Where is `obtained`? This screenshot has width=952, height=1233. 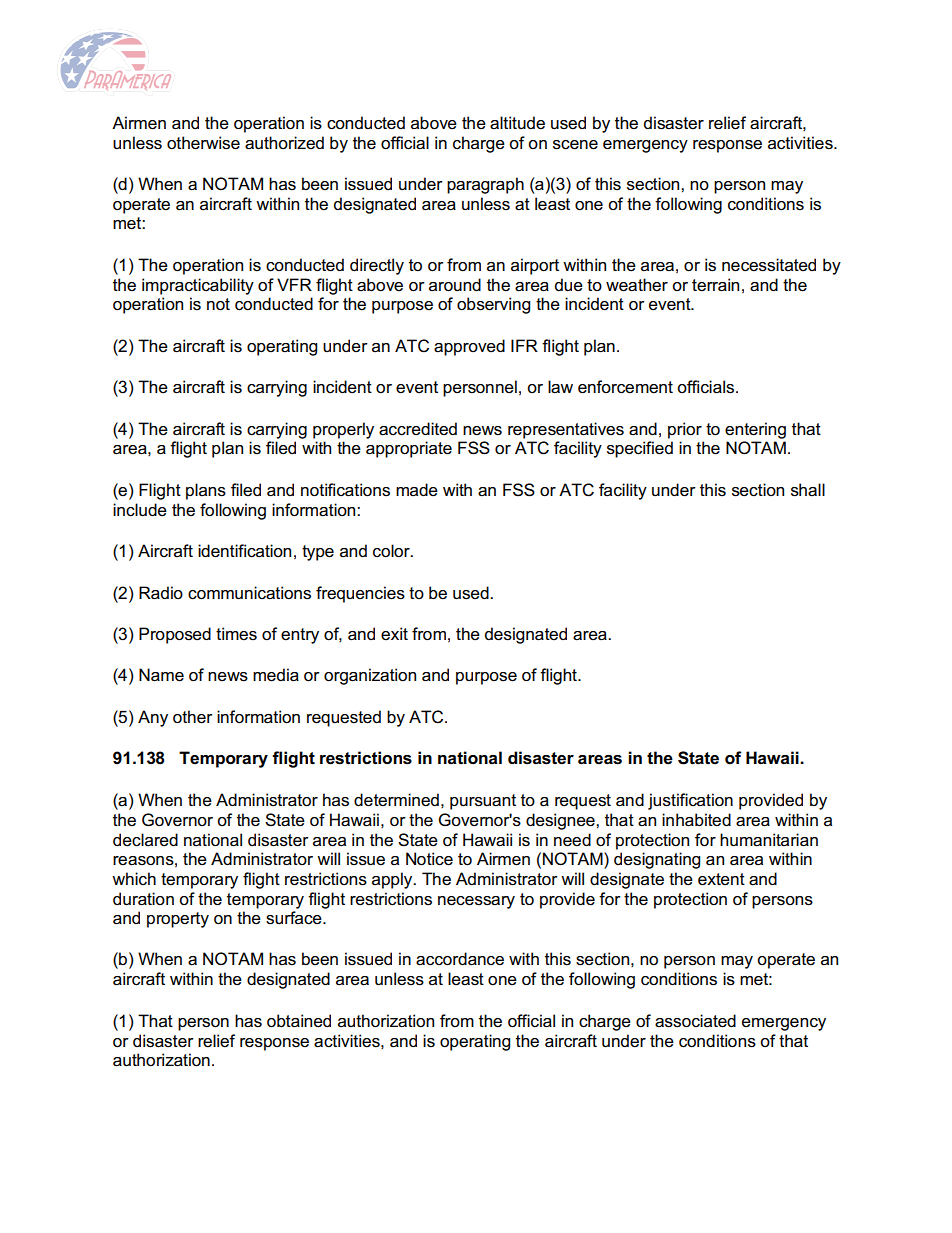 obtained is located at coordinates (299, 1021).
